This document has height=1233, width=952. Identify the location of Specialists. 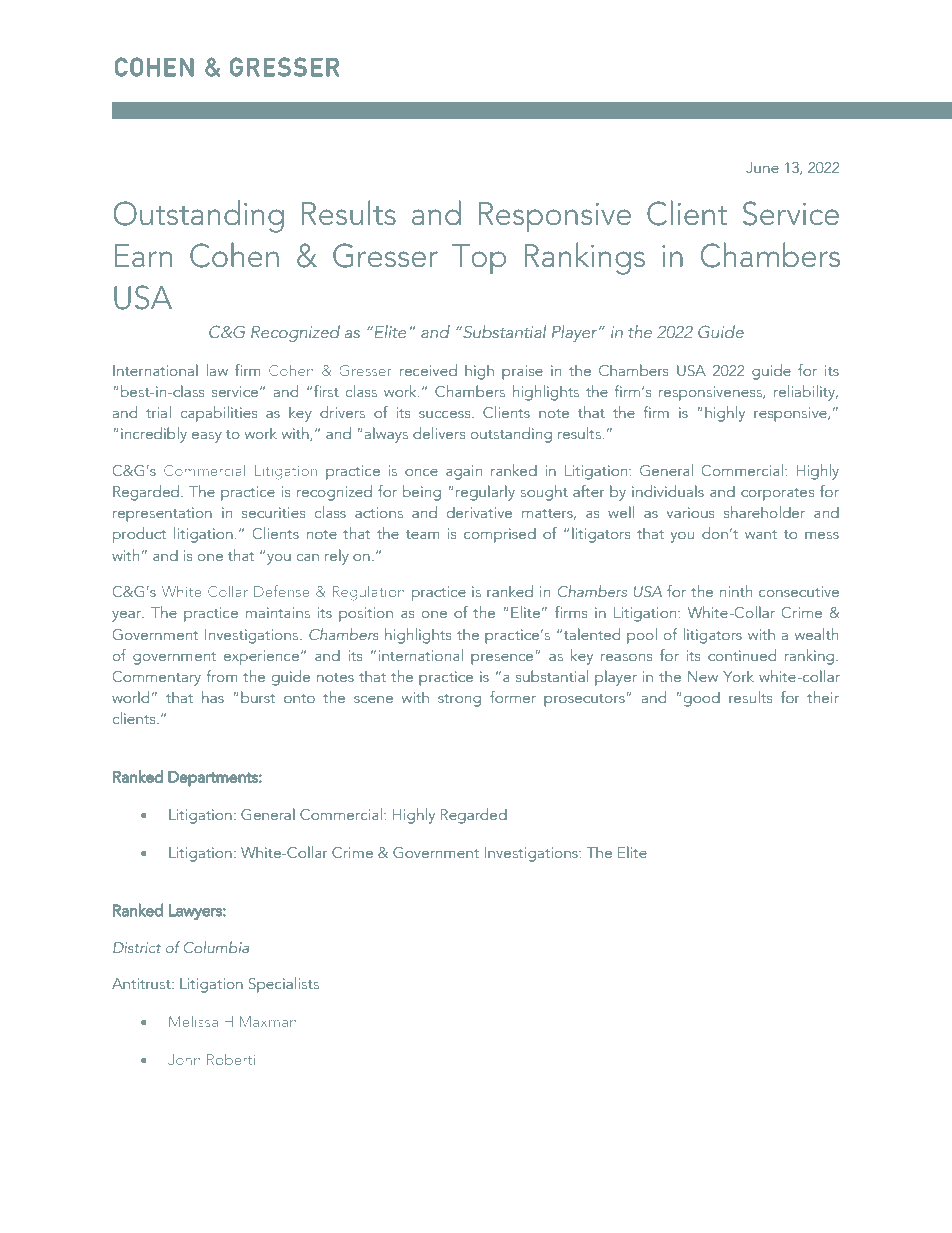
(283, 985).
